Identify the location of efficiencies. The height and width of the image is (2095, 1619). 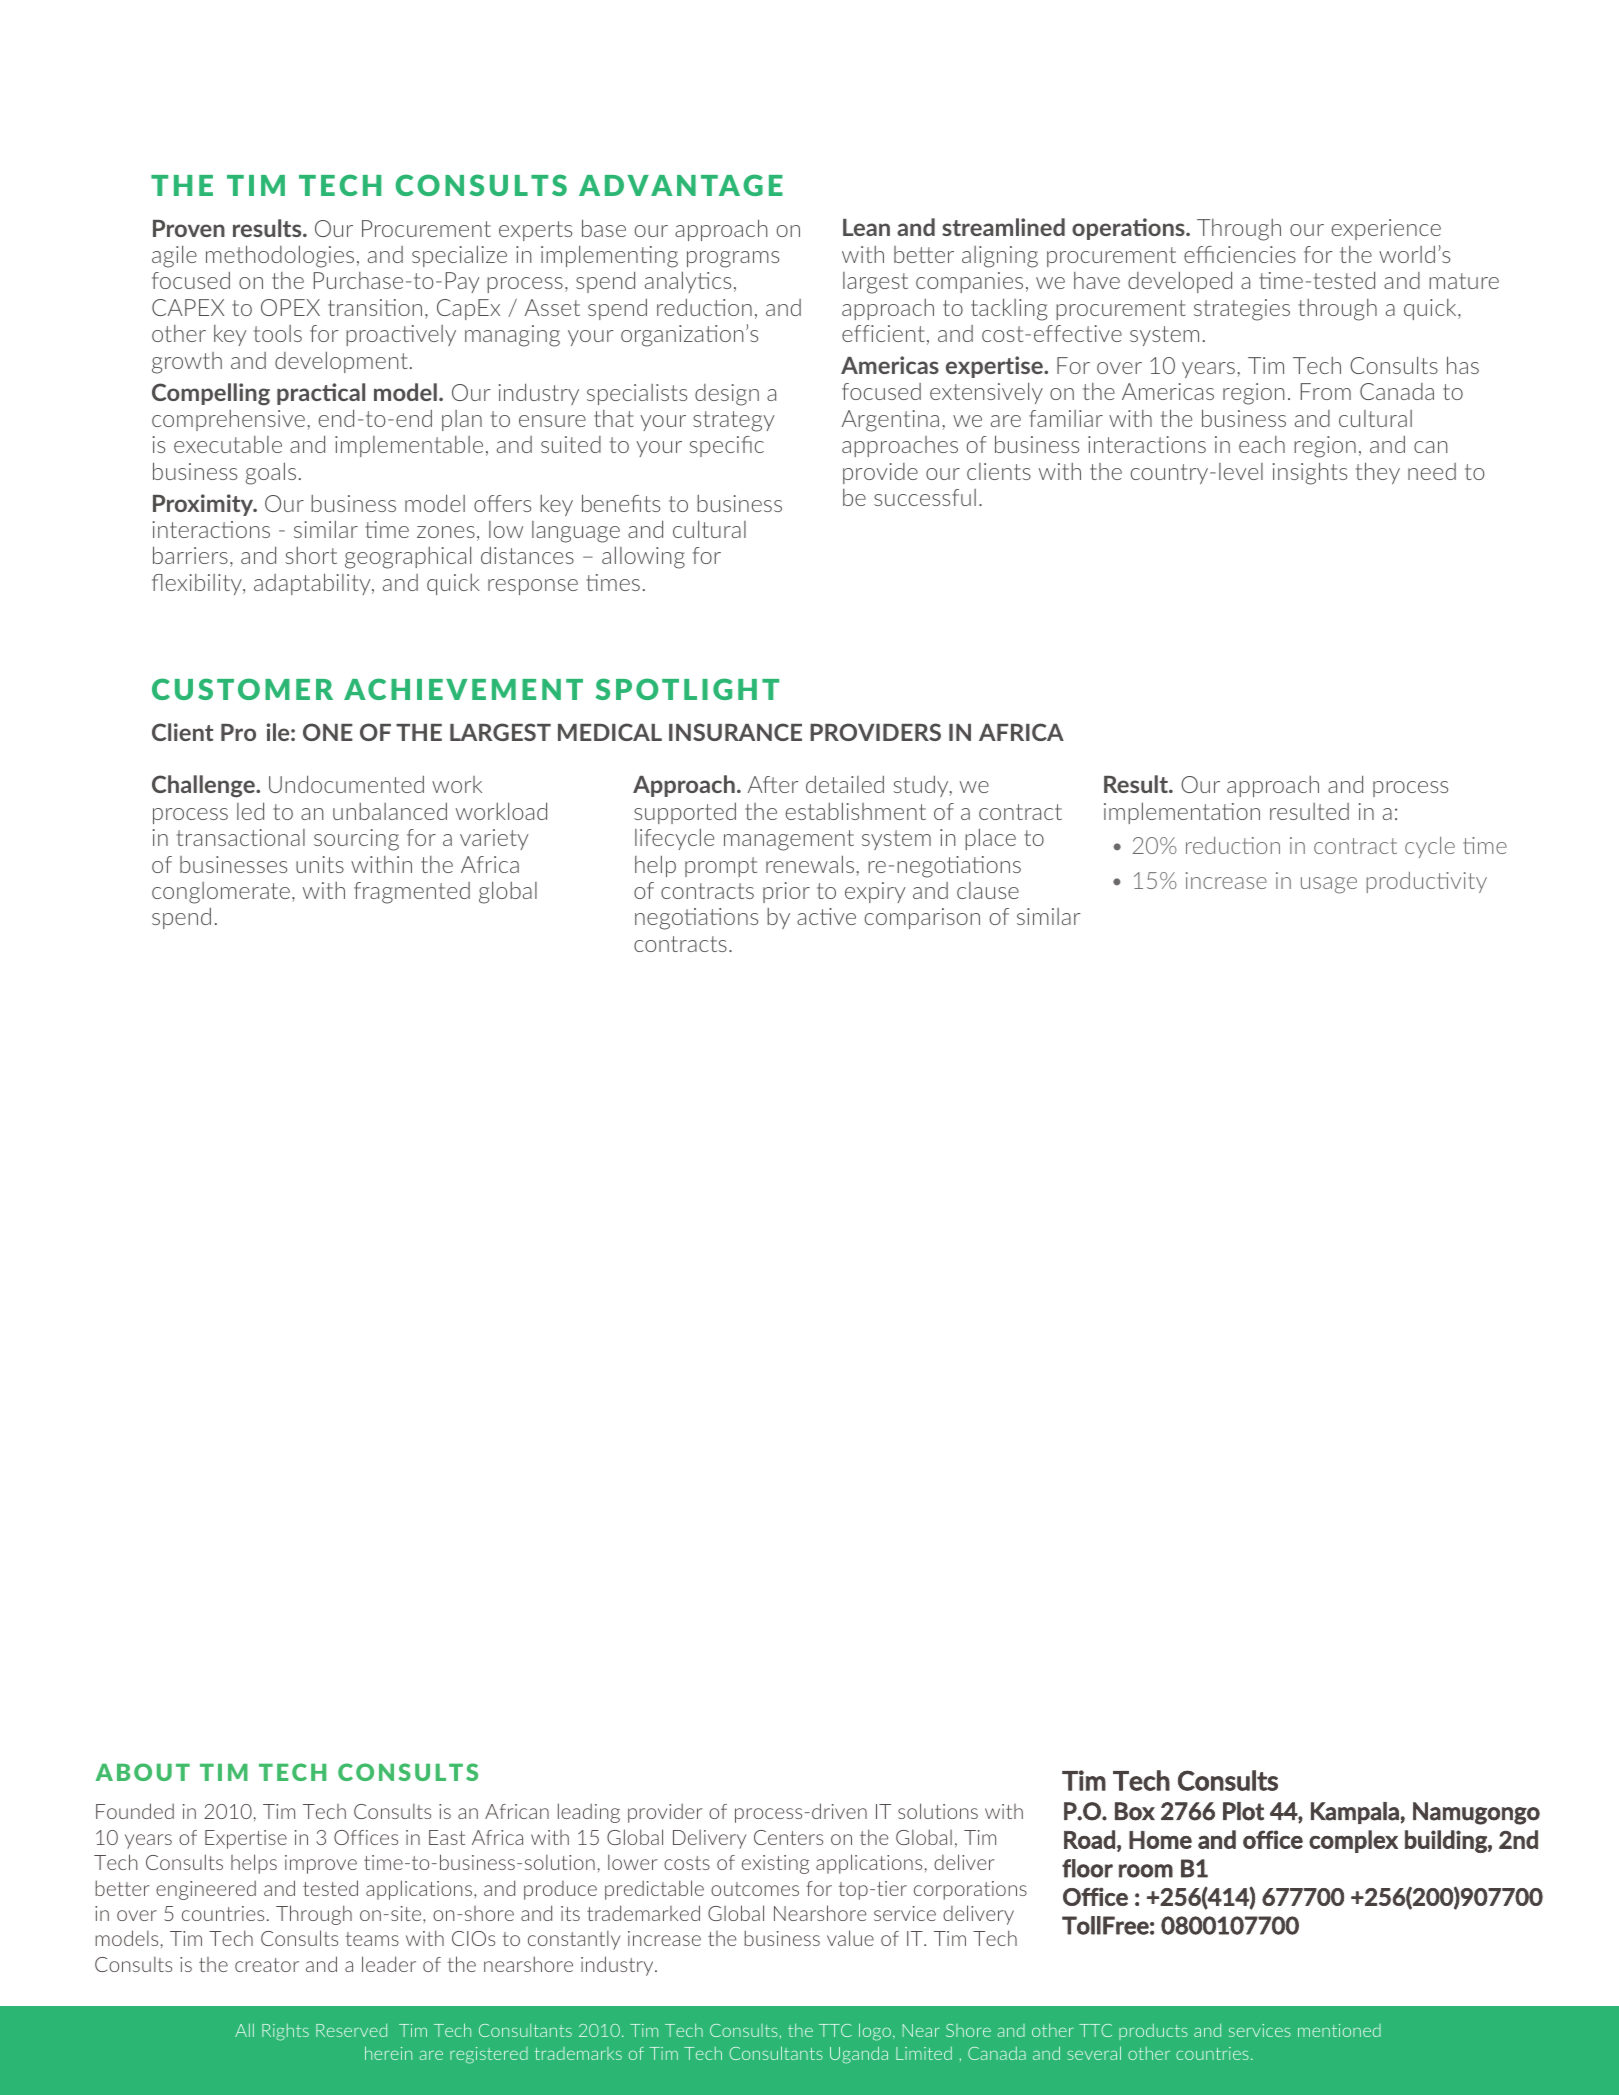
(1240, 254).
